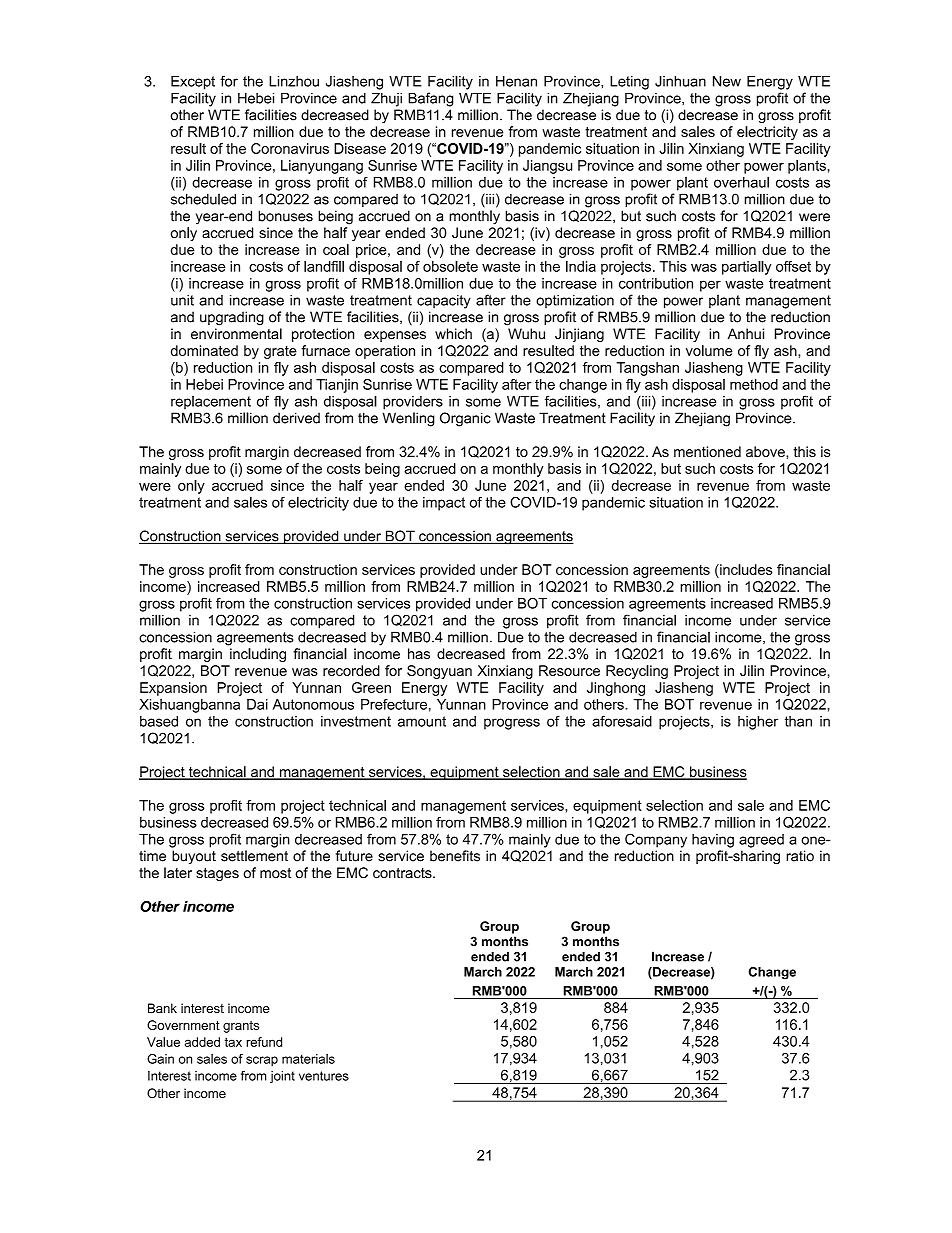 The width and height of the screenshot is (952, 1233). What do you see at coordinates (258, 655) in the screenshot?
I see `including` at bounding box center [258, 655].
